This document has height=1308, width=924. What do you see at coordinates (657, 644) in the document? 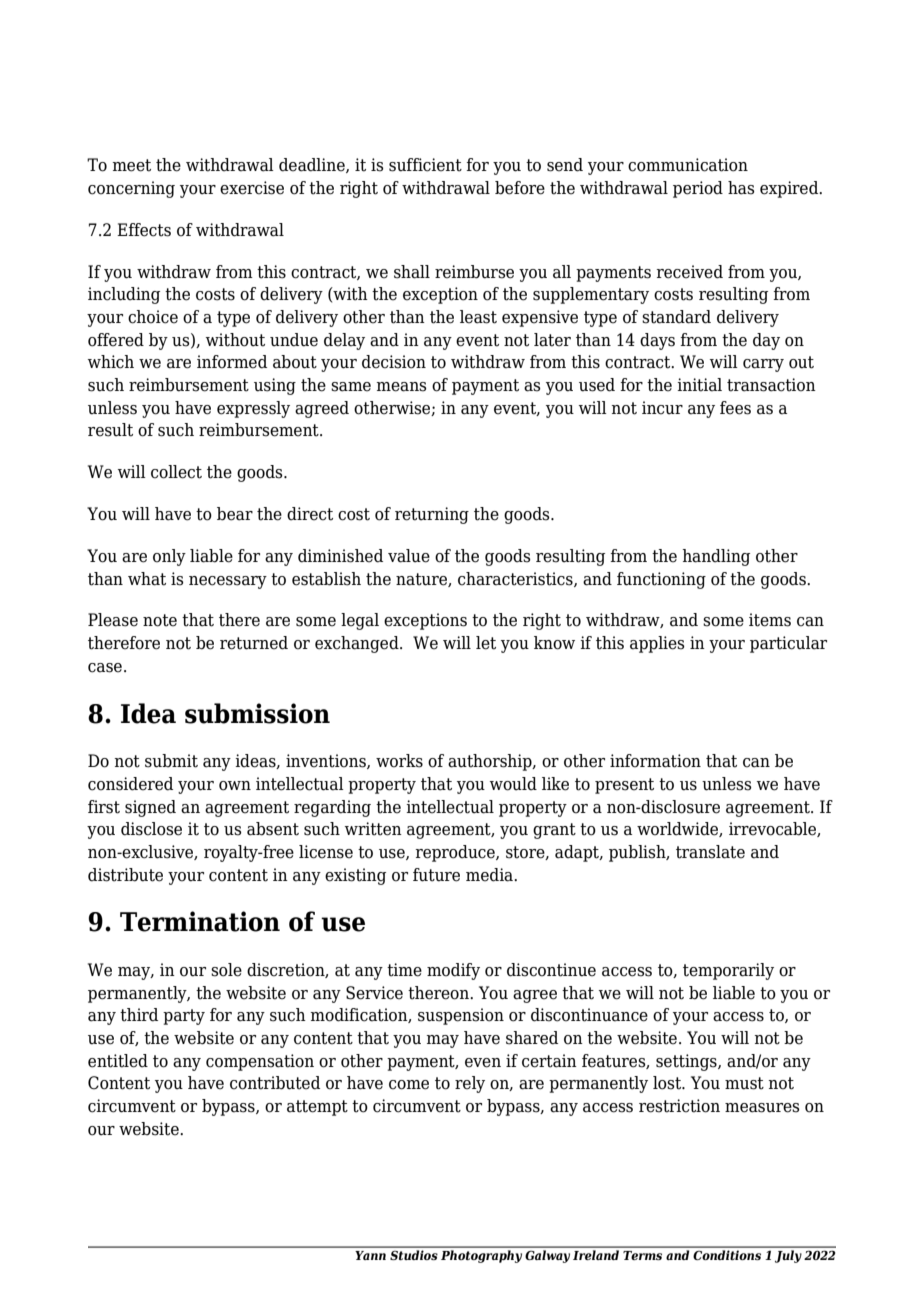
I see `applies` at bounding box center [657, 644].
